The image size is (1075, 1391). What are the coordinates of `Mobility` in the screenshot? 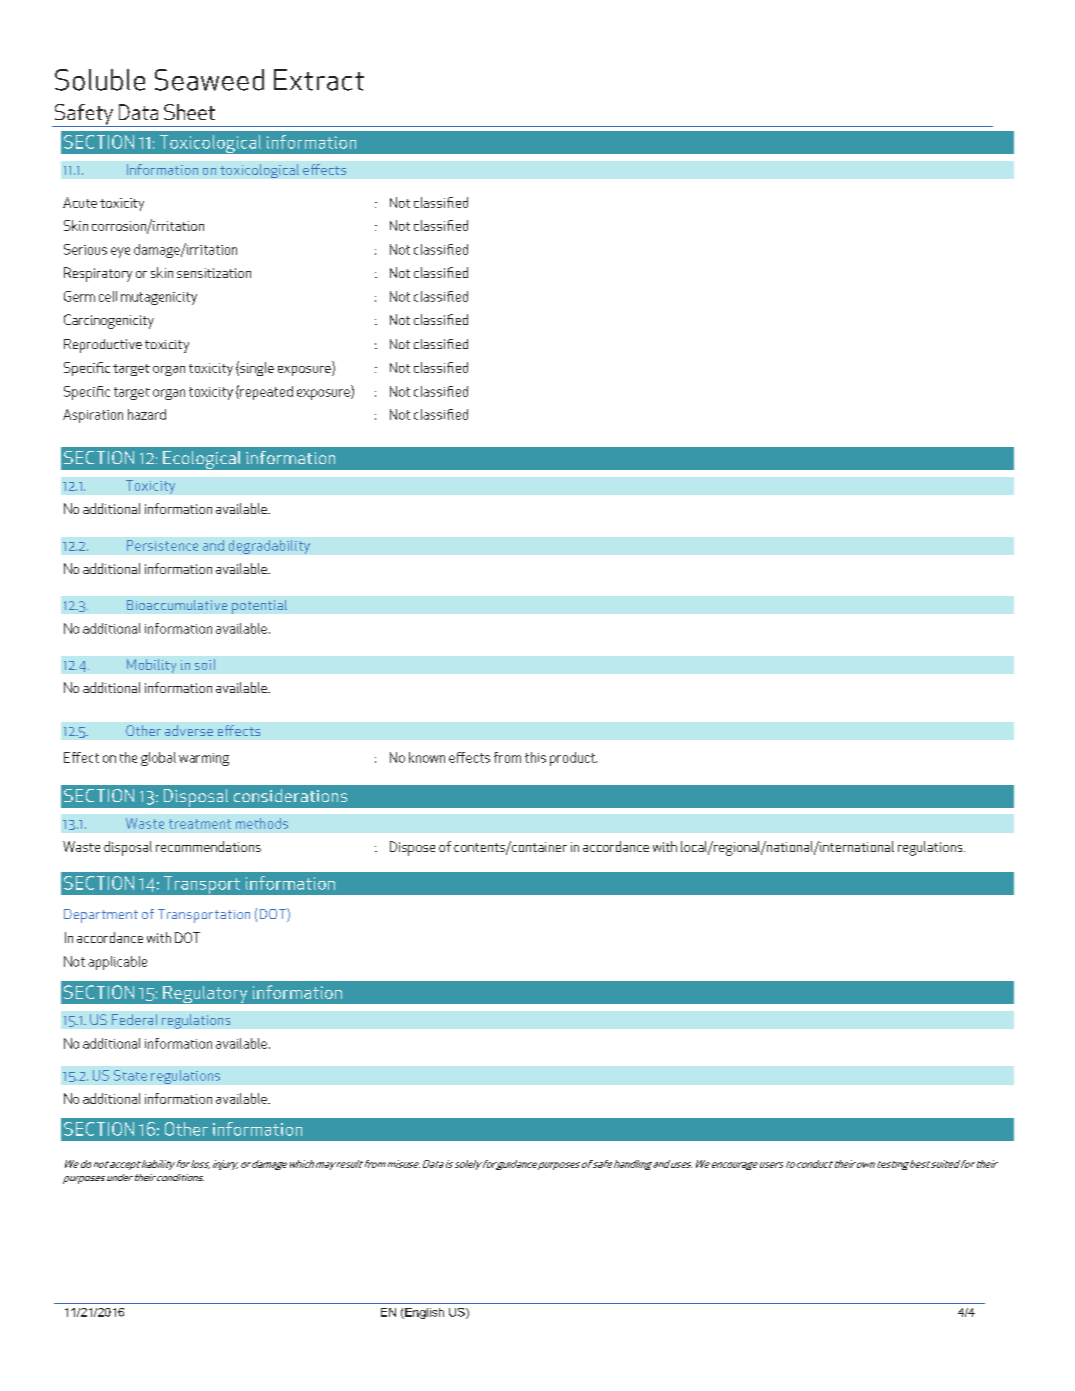 It's located at (151, 666).
